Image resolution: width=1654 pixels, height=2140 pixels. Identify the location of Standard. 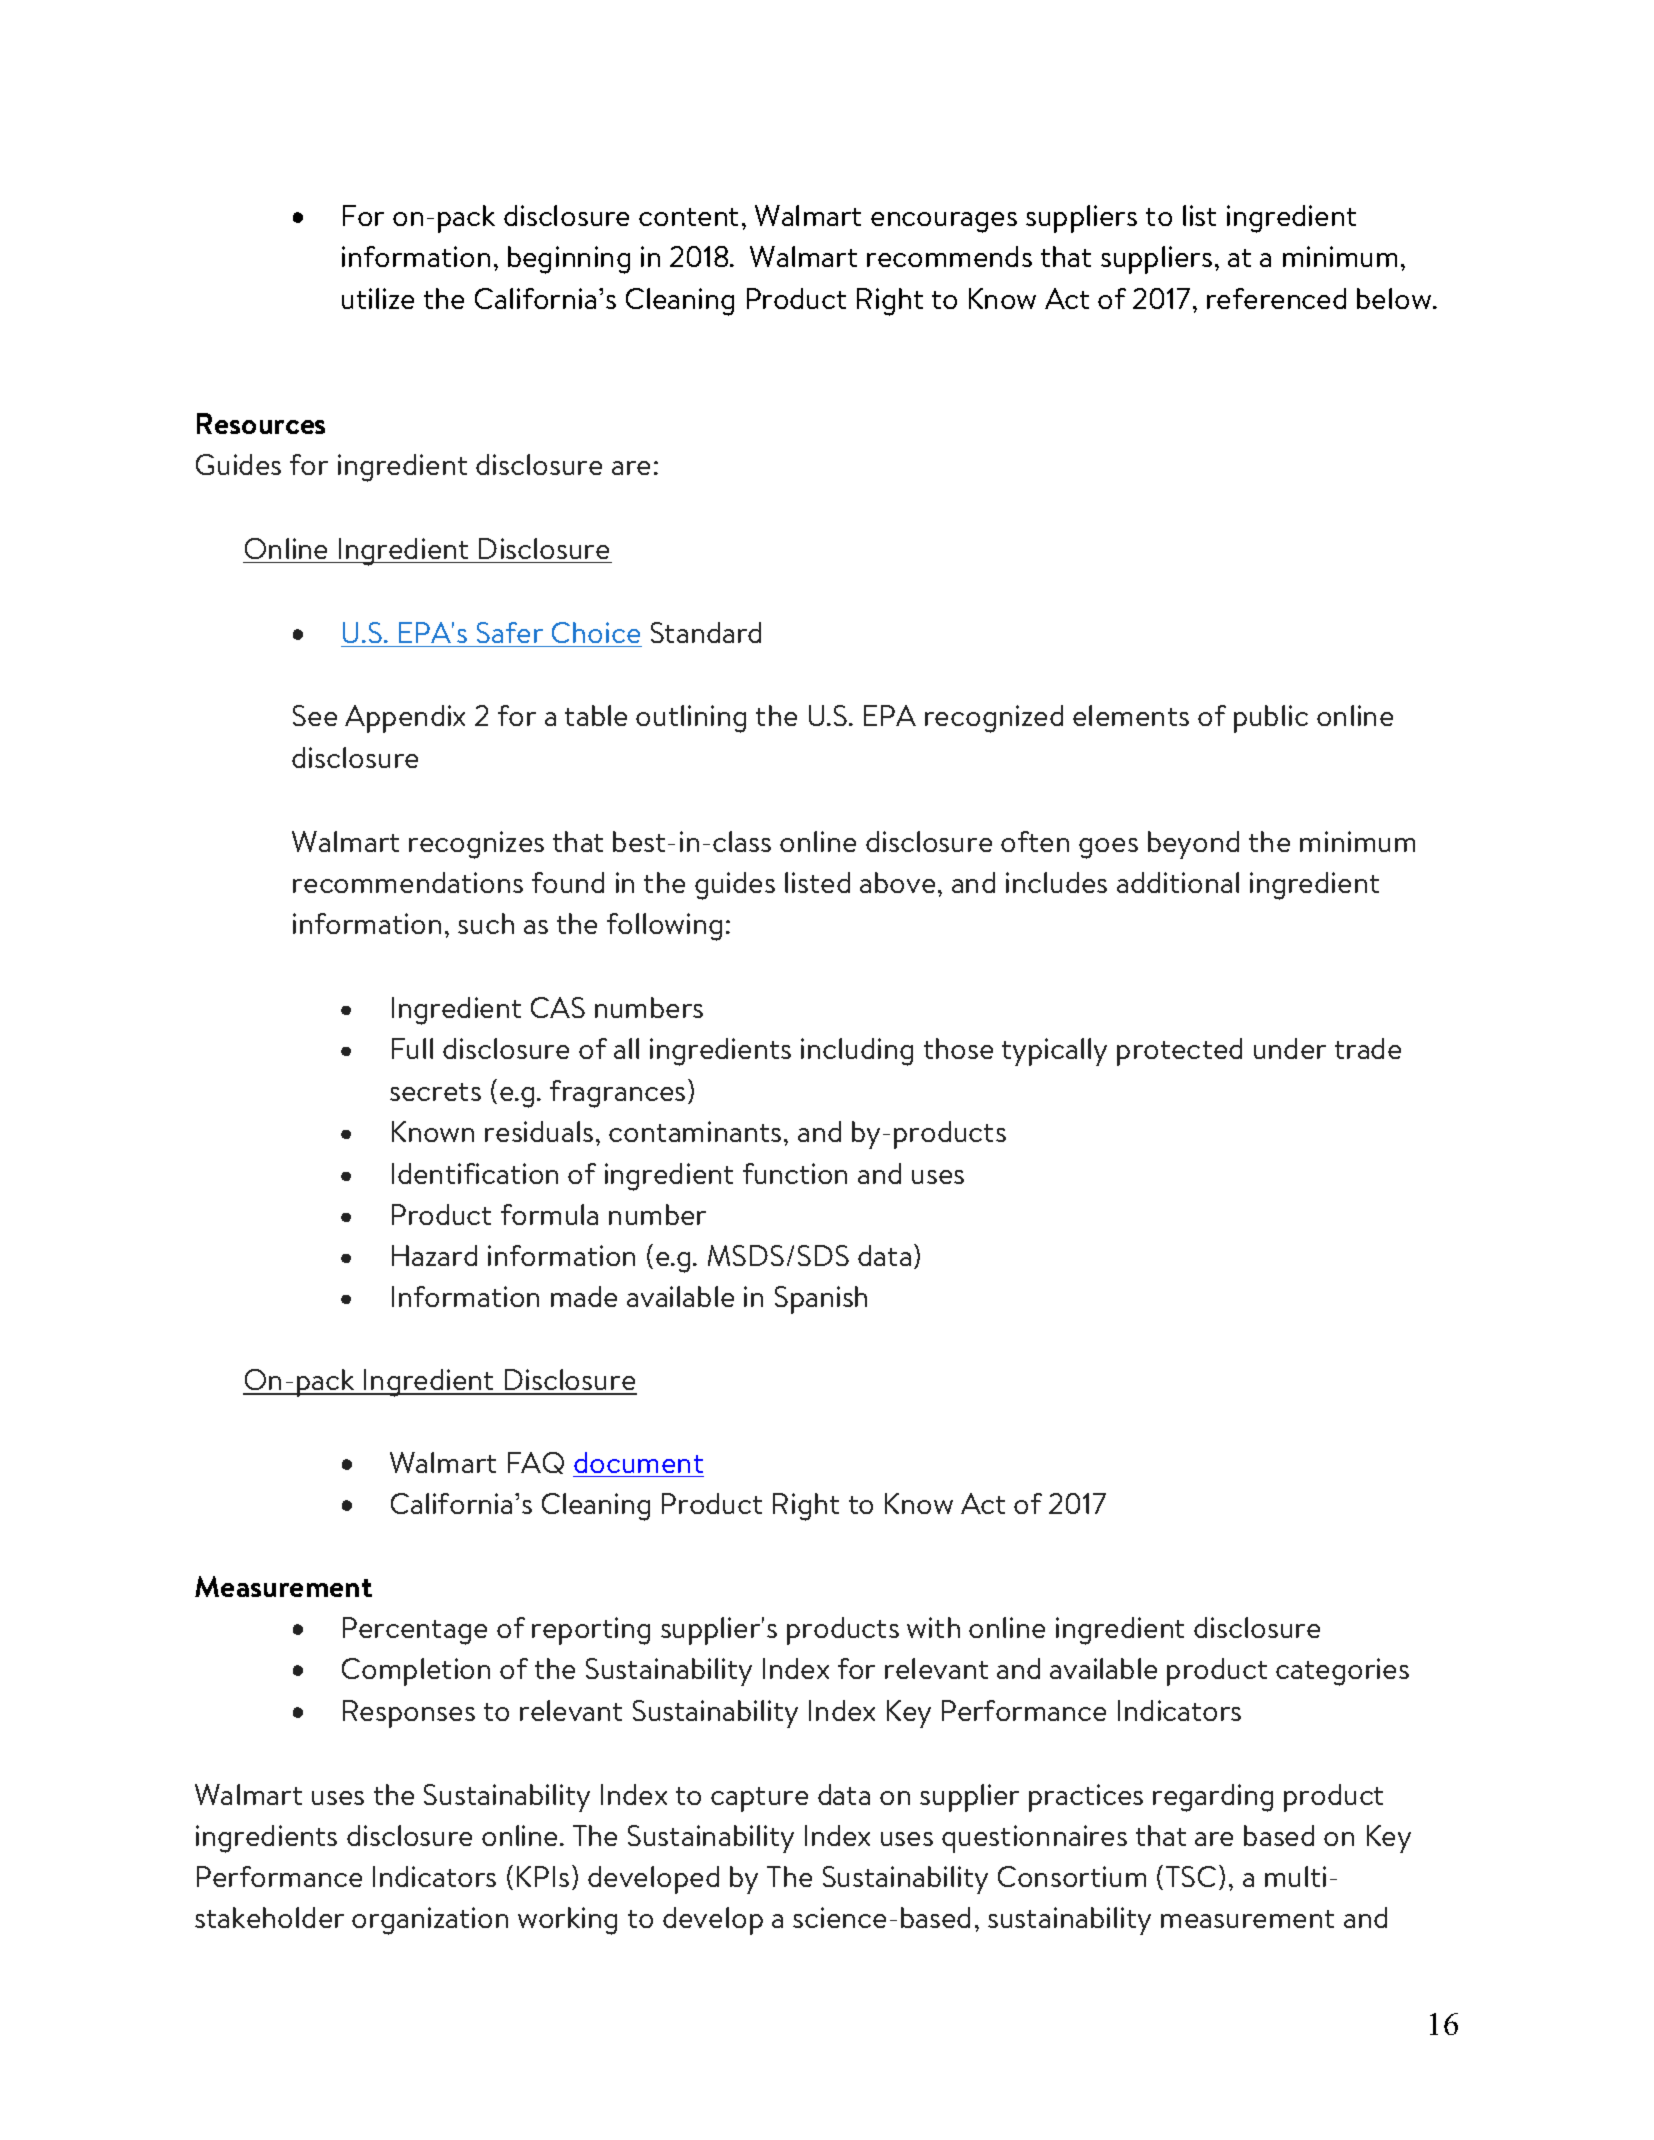
(706, 632).
